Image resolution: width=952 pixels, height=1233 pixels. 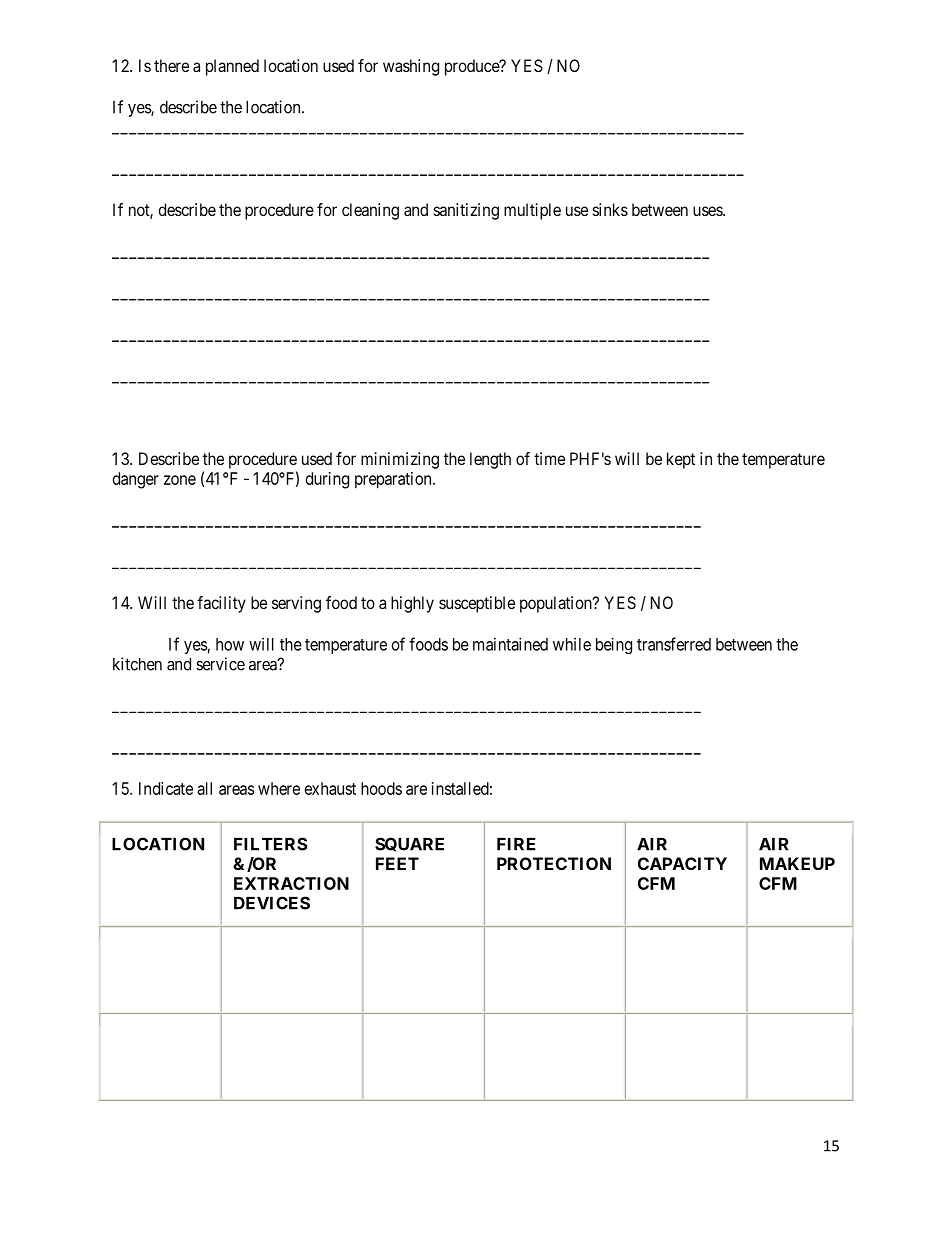 What do you see at coordinates (610, 209) in the screenshot?
I see `sinks` at bounding box center [610, 209].
